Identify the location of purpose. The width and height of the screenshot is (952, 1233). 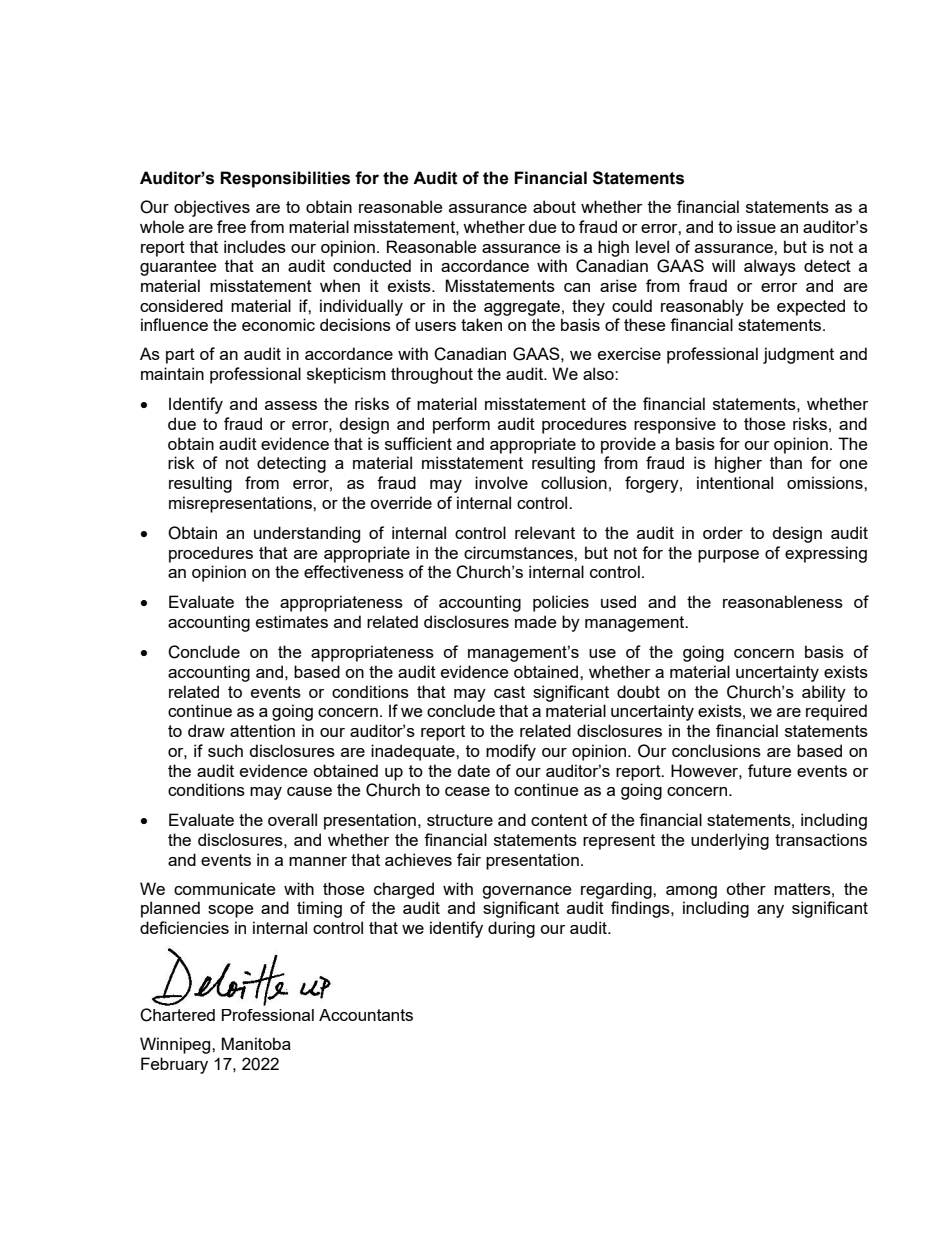
(728, 556).
